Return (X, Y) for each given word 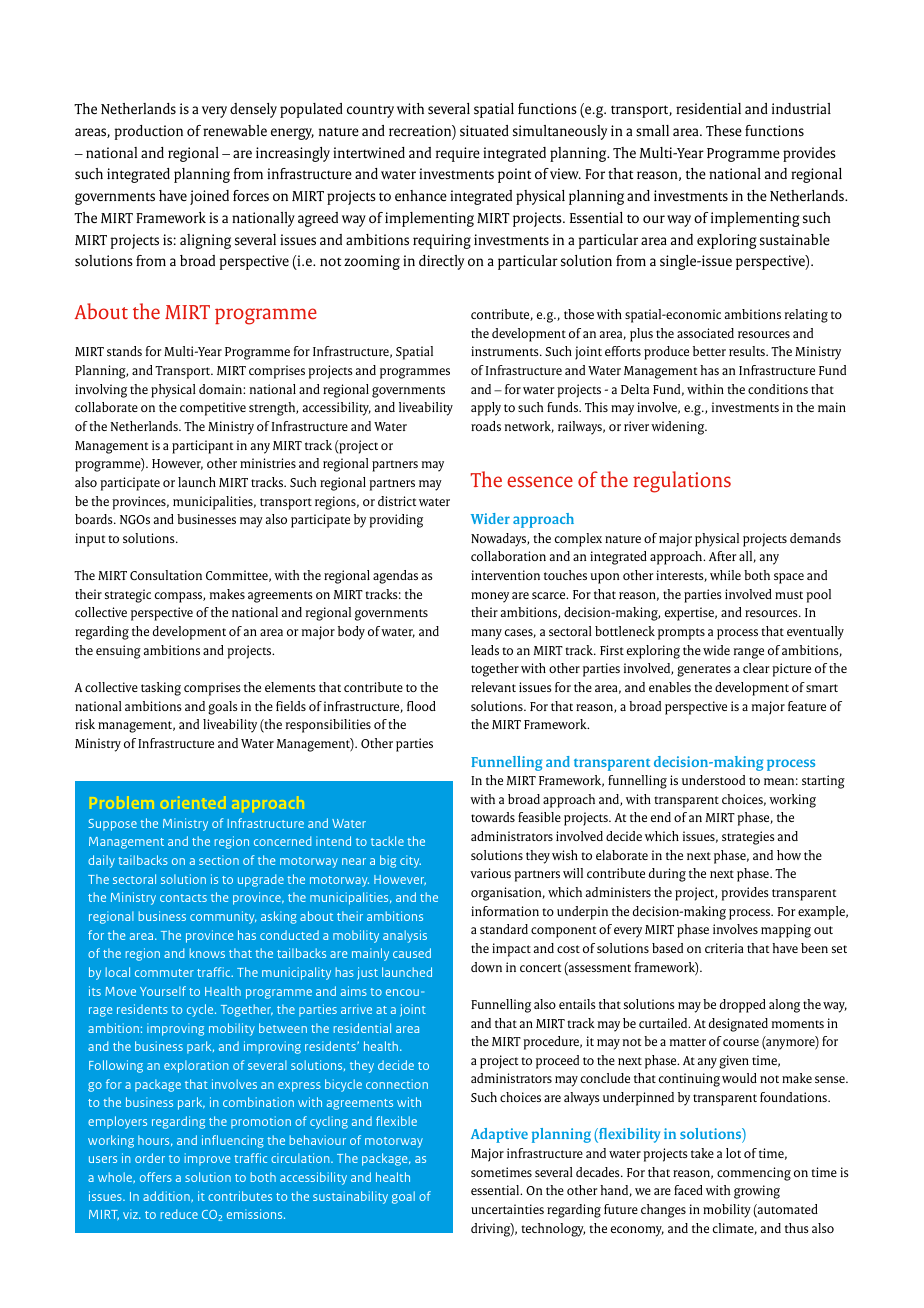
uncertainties (507, 1209)
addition (167, 1196)
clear (756, 668)
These (724, 131)
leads (485, 650)
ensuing (118, 652)
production (149, 132)
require (458, 154)
